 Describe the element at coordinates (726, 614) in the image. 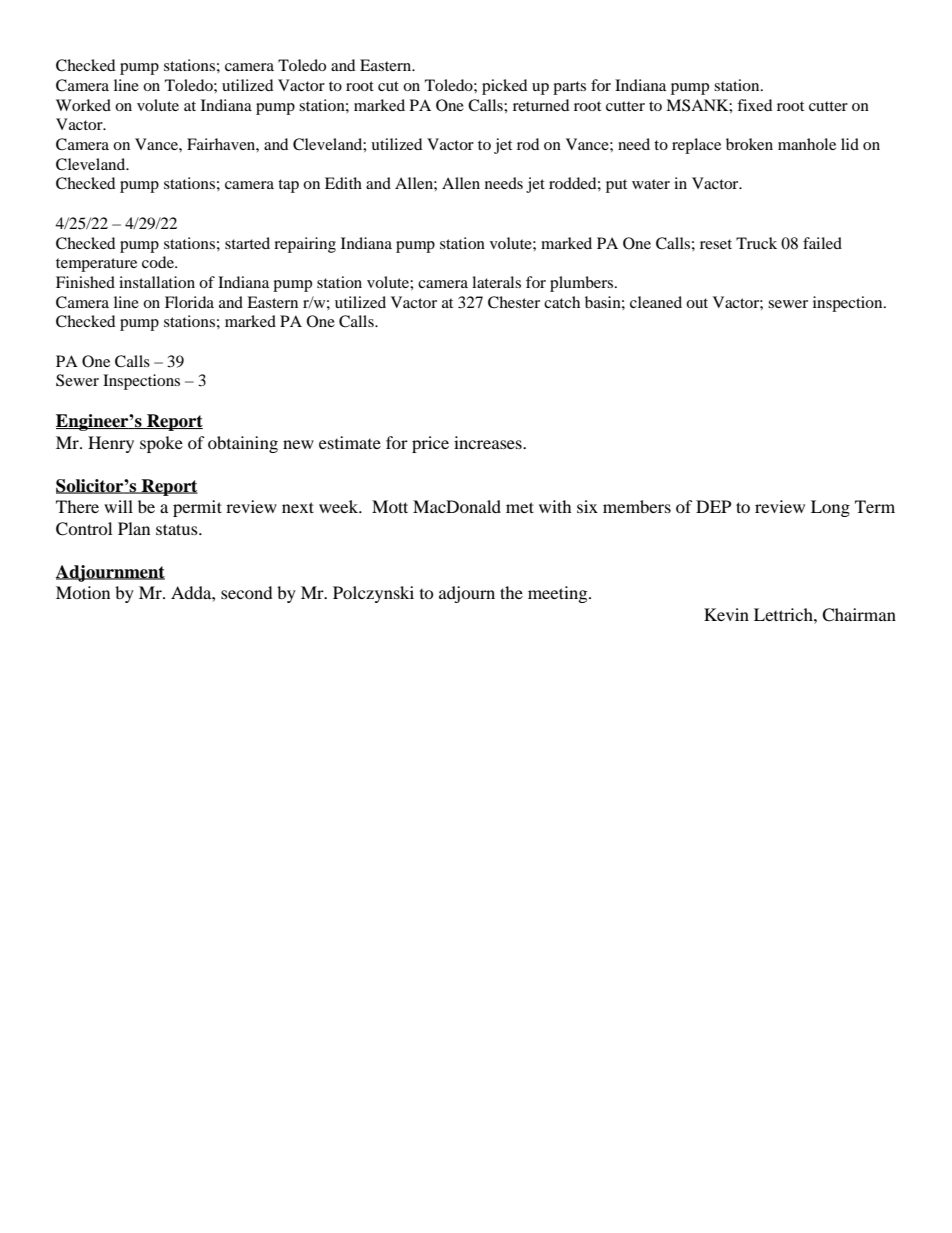

I see `Kevin` at that location.
